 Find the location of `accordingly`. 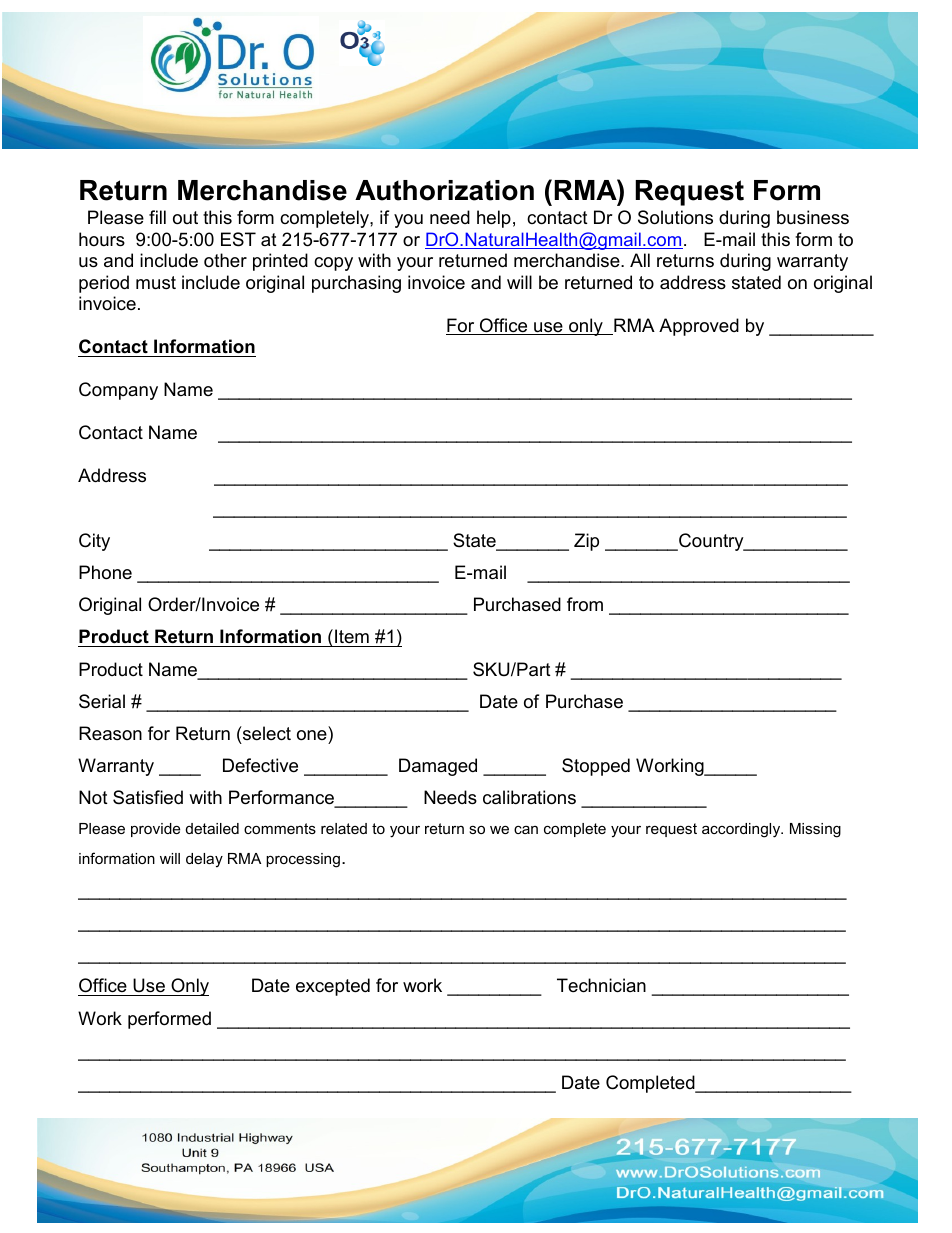

accordingly is located at coordinates (742, 830).
